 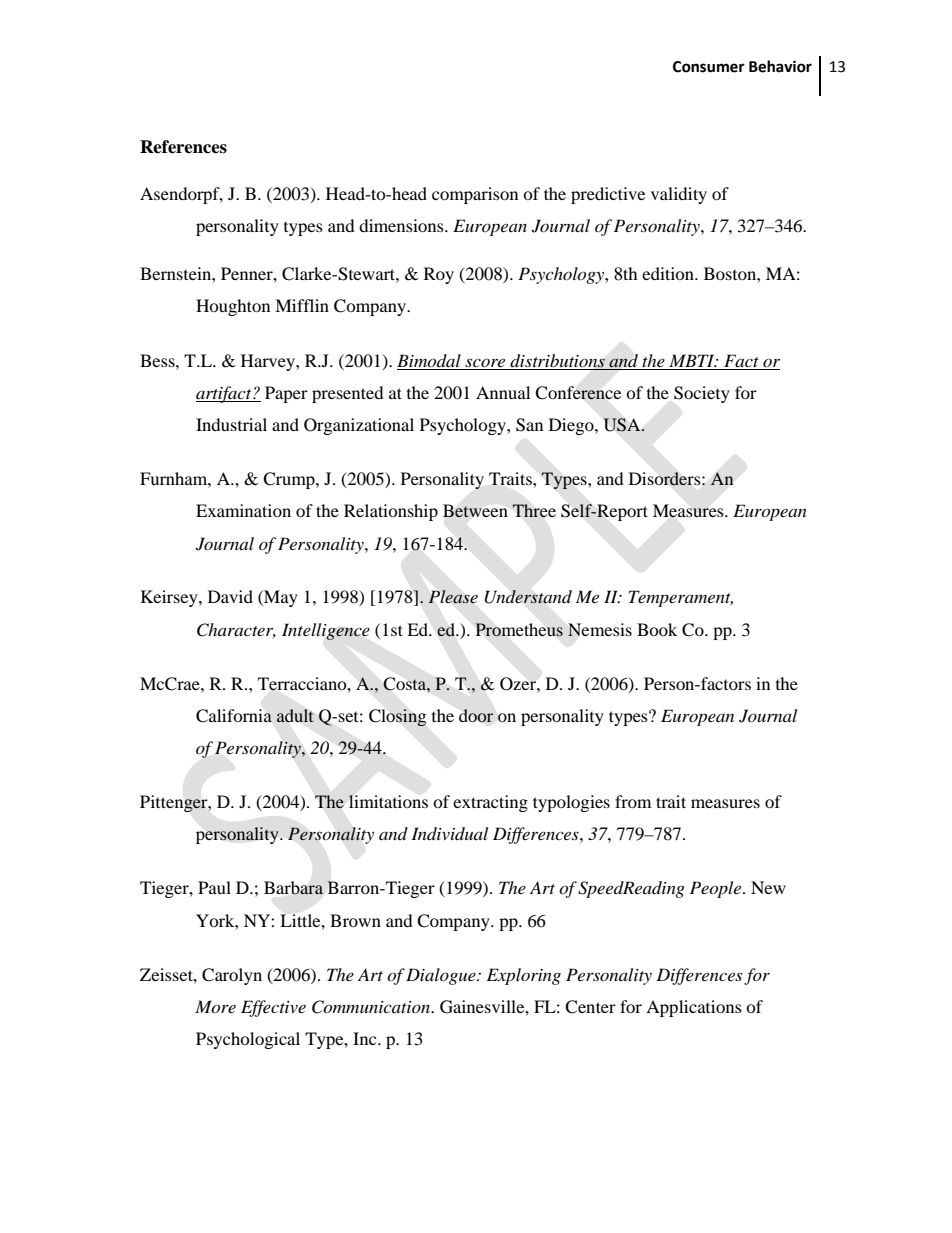 I want to click on Applications, so click(x=694, y=1008).
